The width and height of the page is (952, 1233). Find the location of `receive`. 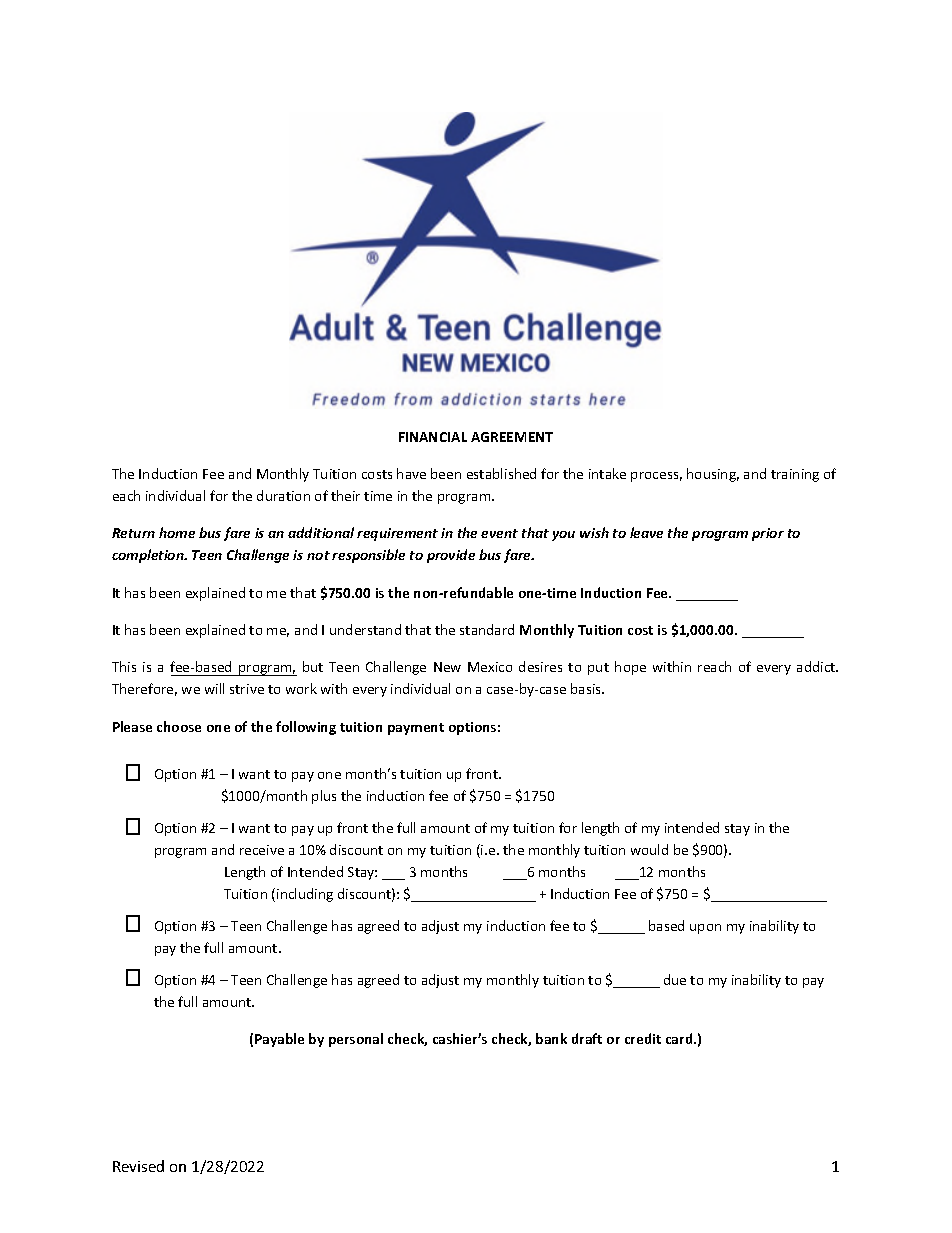

receive is located at coordinates (262, 850).
